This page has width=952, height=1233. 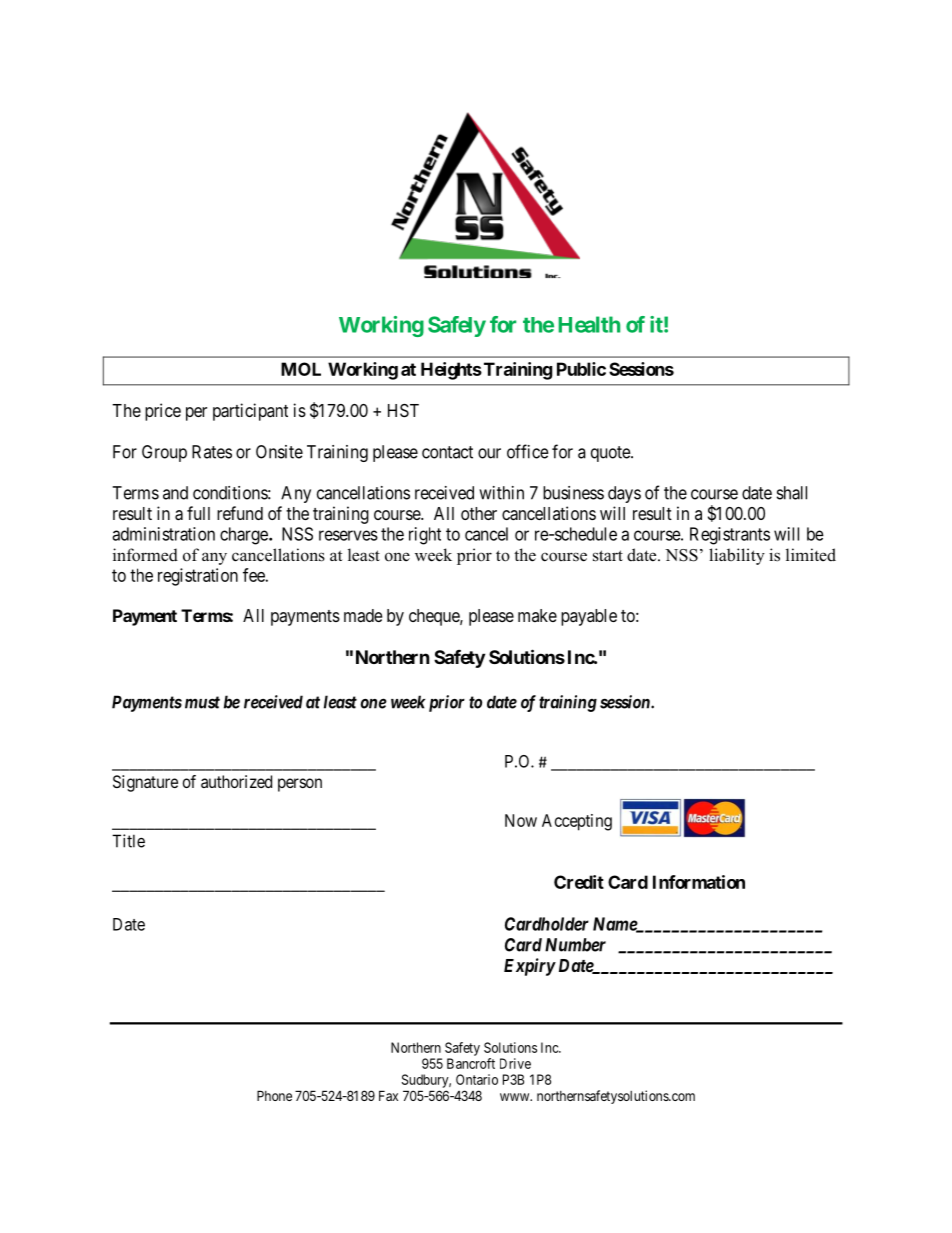 What do you see at coordinates (515, 1063) in the page?
I see `Drive` at bounding box center [515, 1063].
